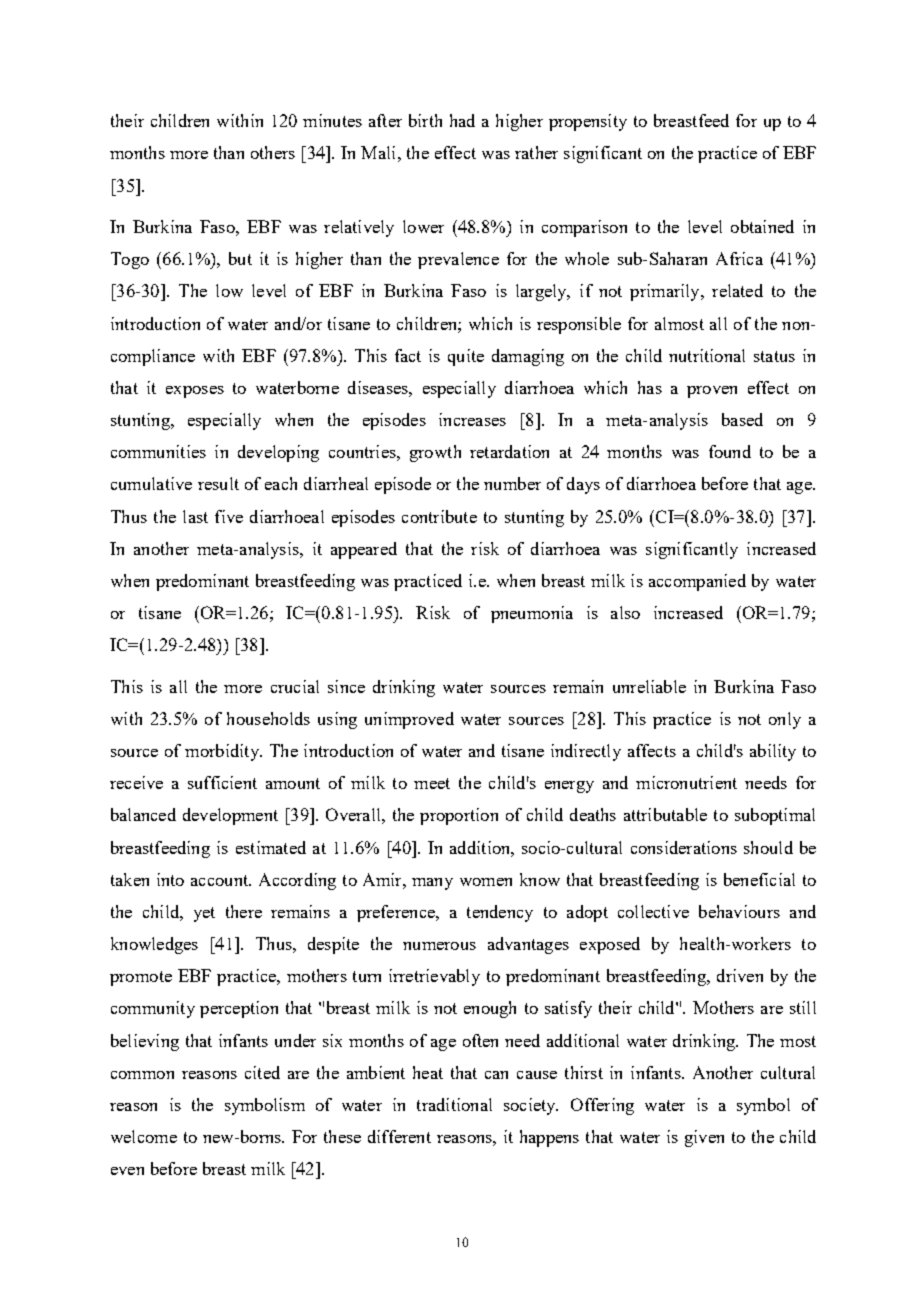  What do you see at coordinates (221, 880) in the screenshot?
I see `account` at bounding box center [221, 880].
